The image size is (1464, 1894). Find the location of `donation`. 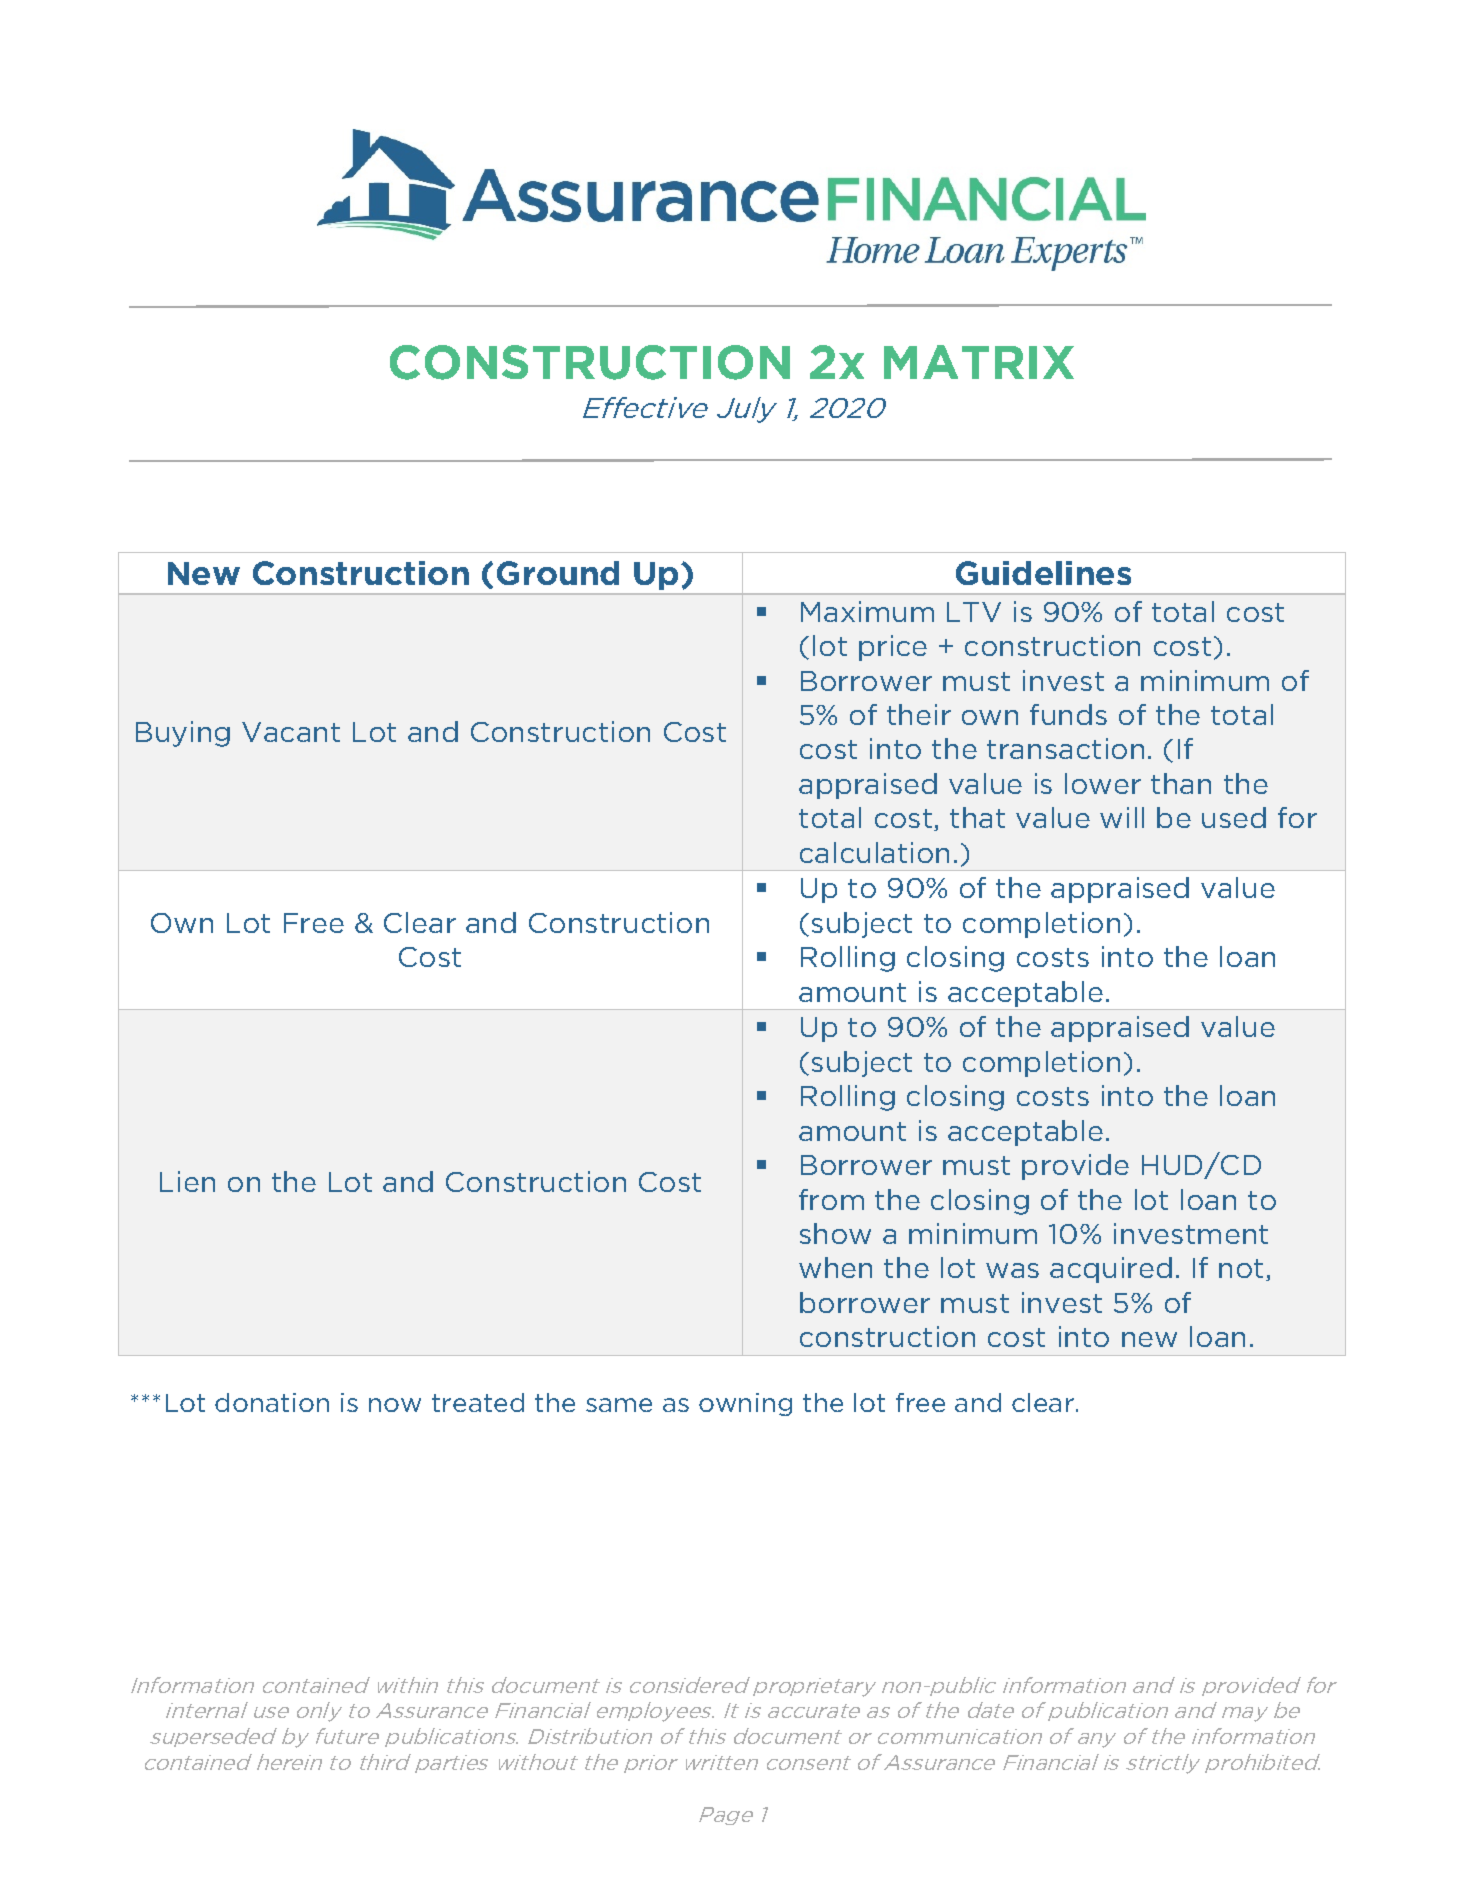

donation is located at coordinates (272, 1402).
